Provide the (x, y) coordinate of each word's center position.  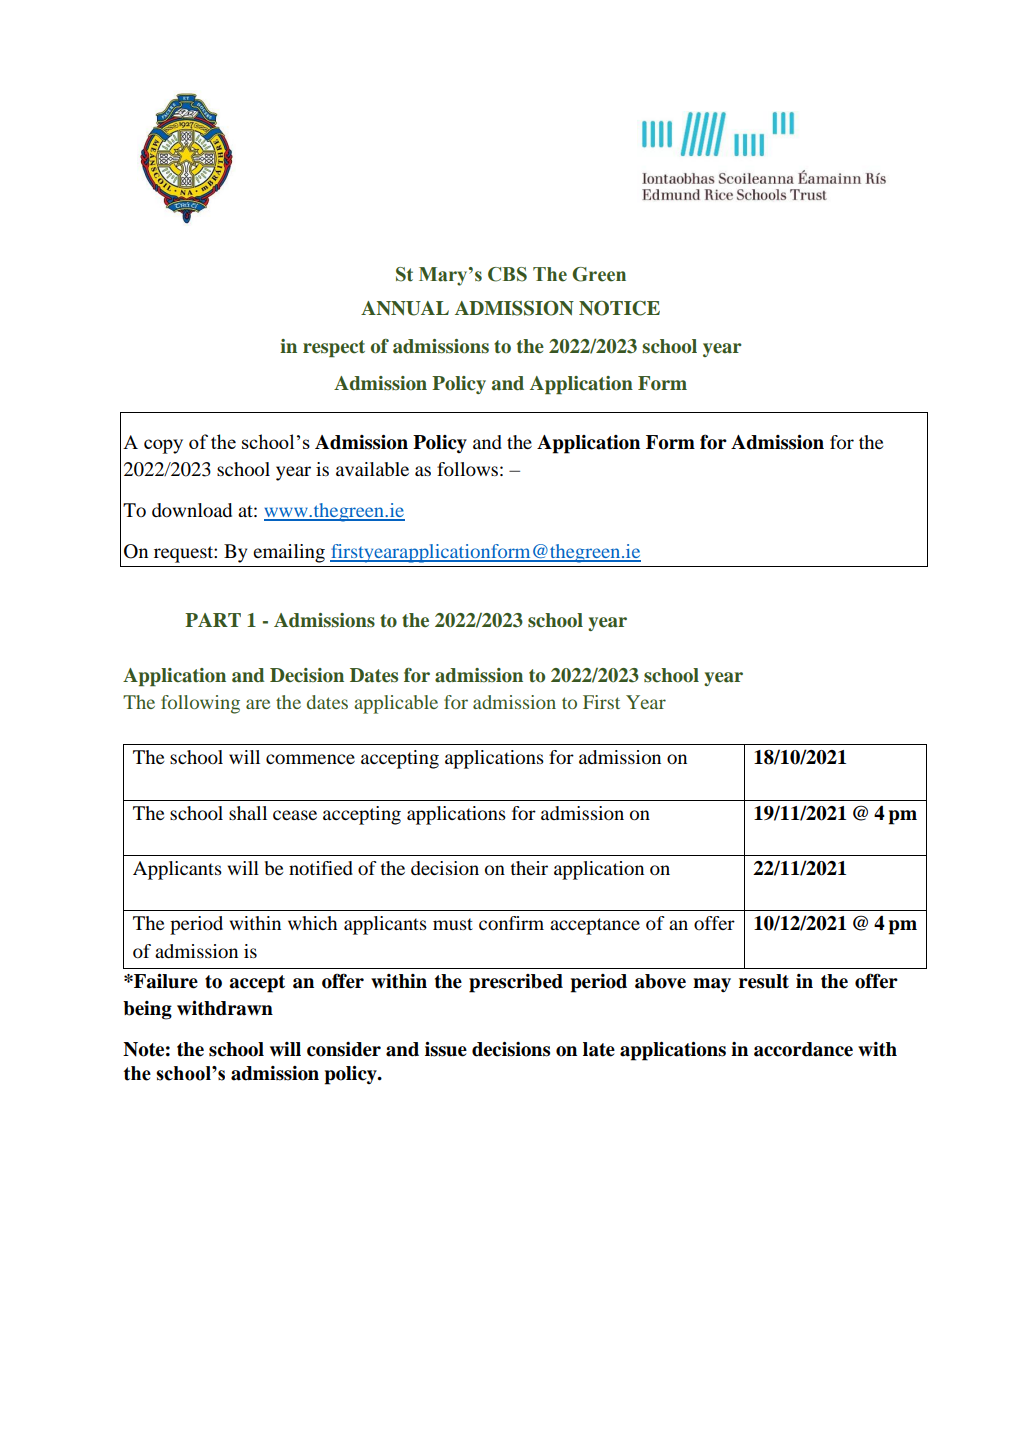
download (192, 510)
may (712, 985)
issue (446, 1049)
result (764, 981)
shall (248, 813)
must (453, 924)
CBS (507, 274)
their (529, 868)
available (372, 469)
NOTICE (619, 308)
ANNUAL (405, 308)
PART (213, 620)
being (147, 1010)
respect (334, 349)
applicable (396, 704)
